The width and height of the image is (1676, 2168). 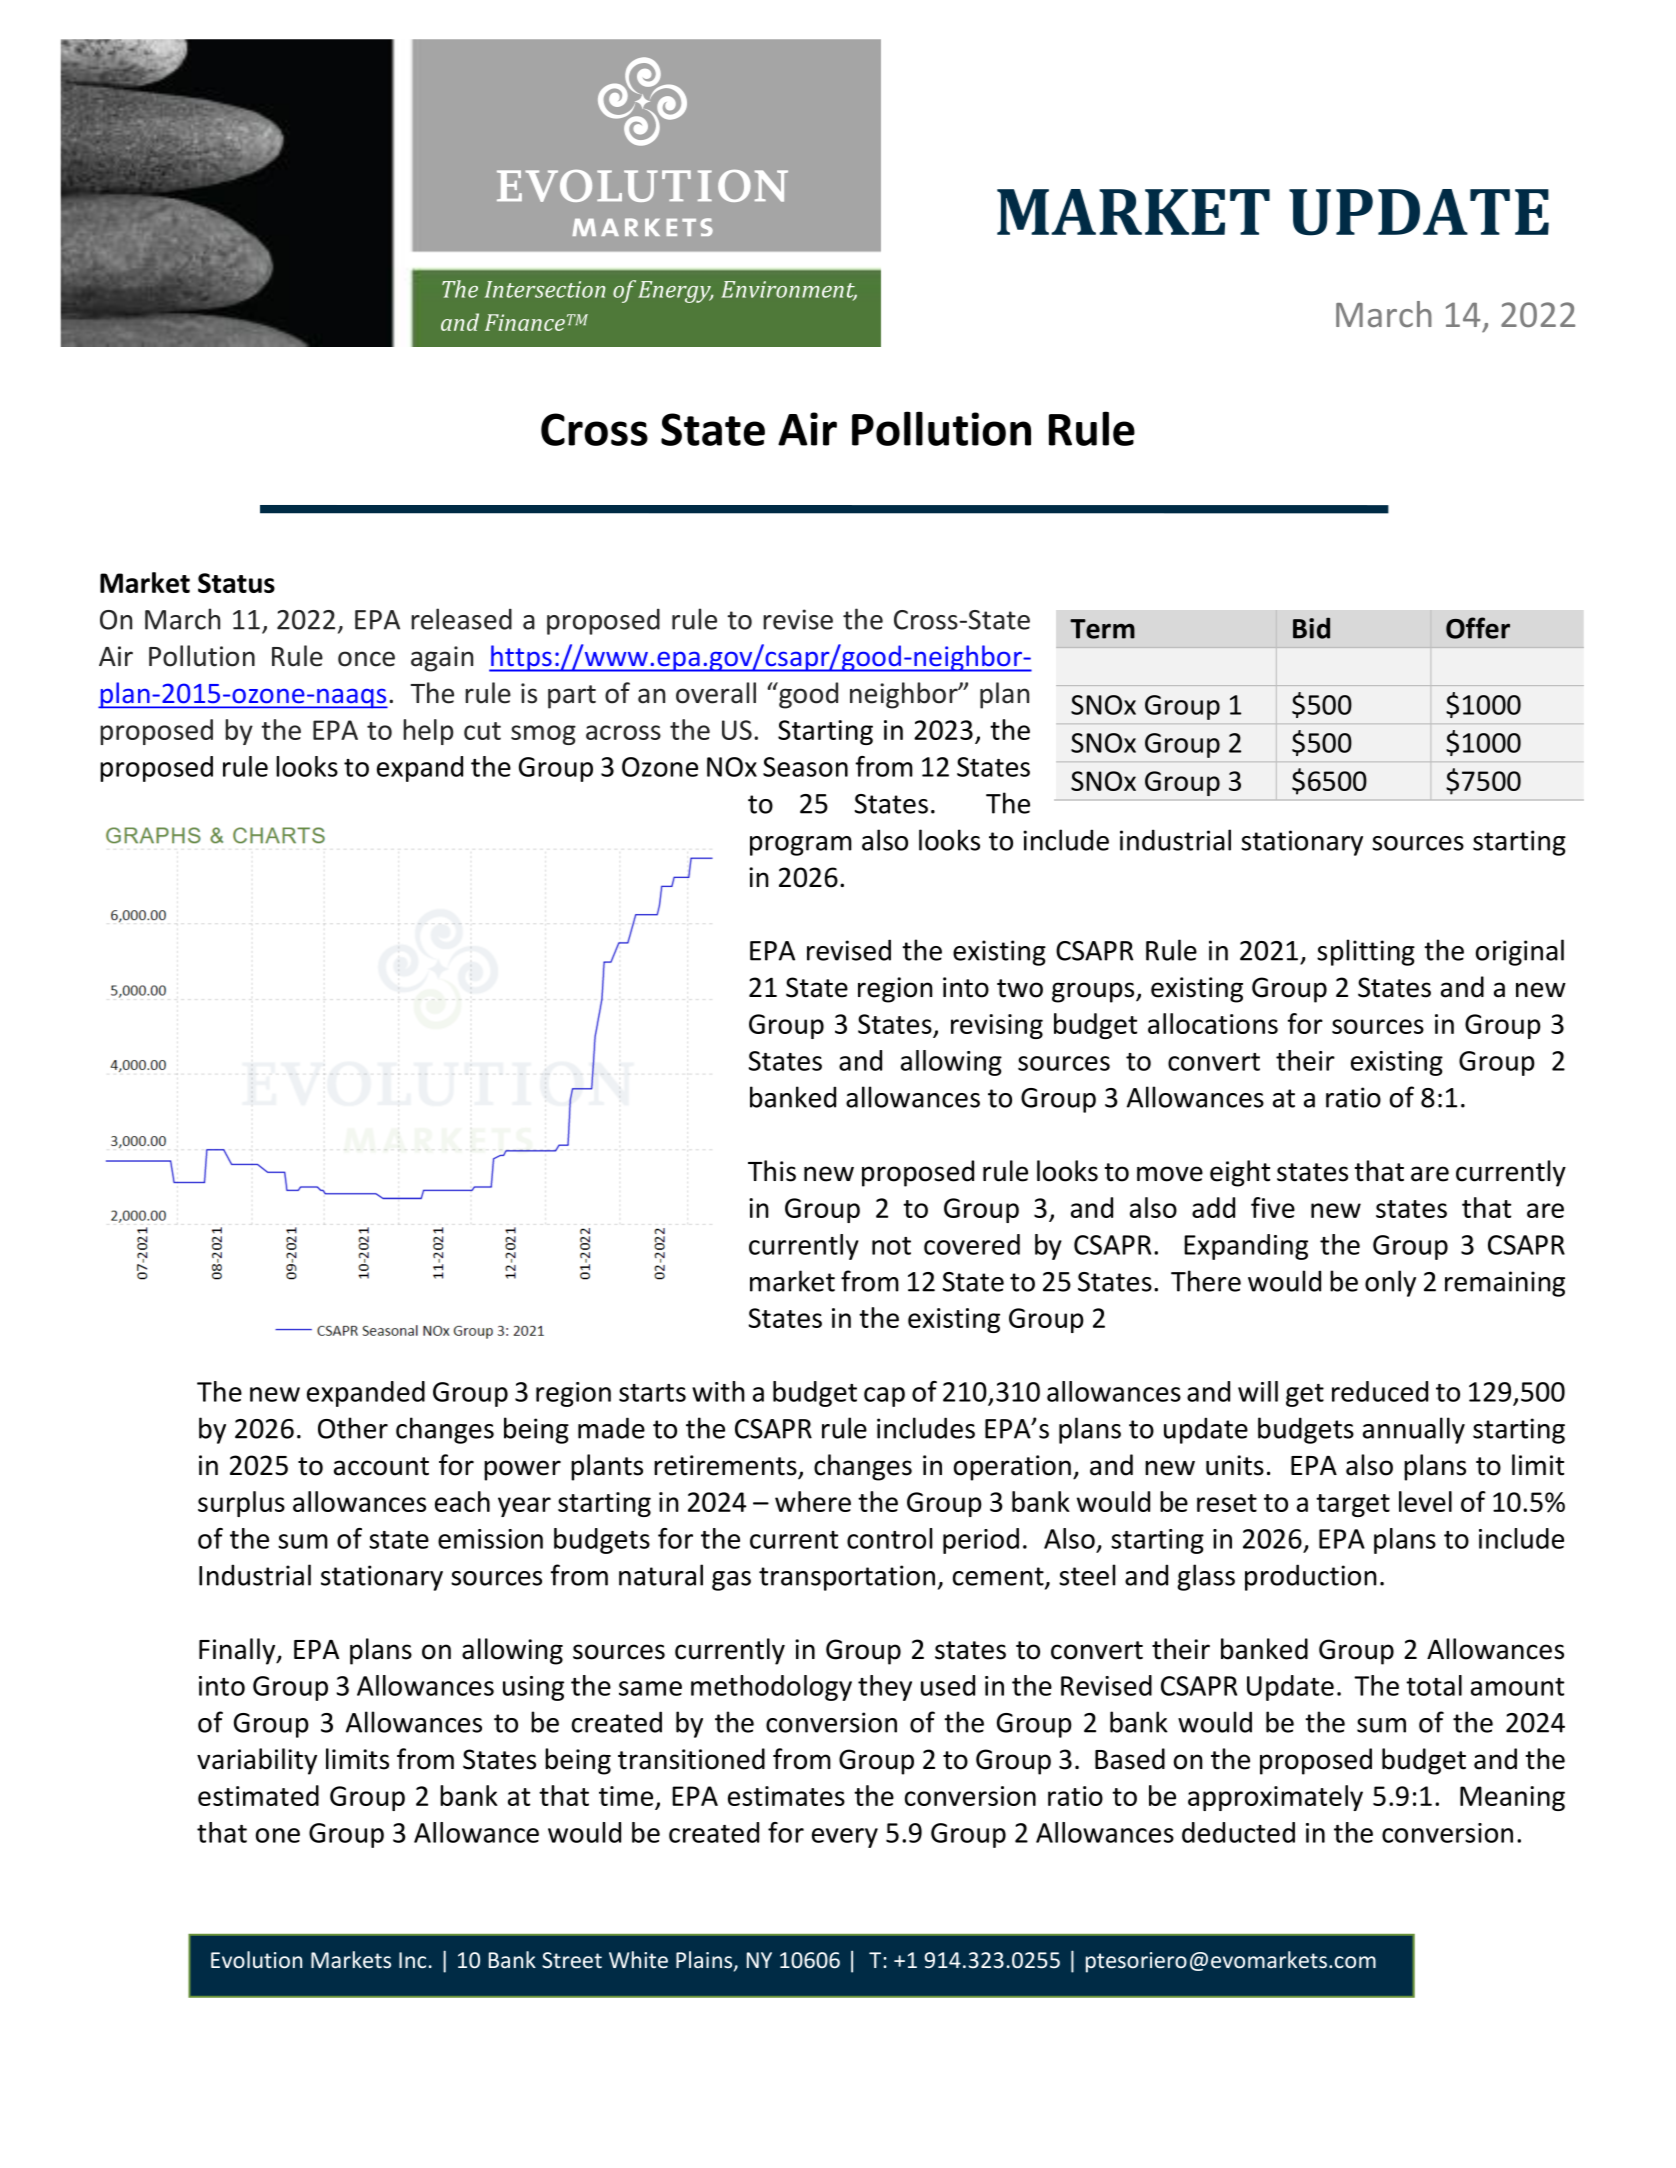 I want to click on deducted, so click(x=1238, y=1832).
